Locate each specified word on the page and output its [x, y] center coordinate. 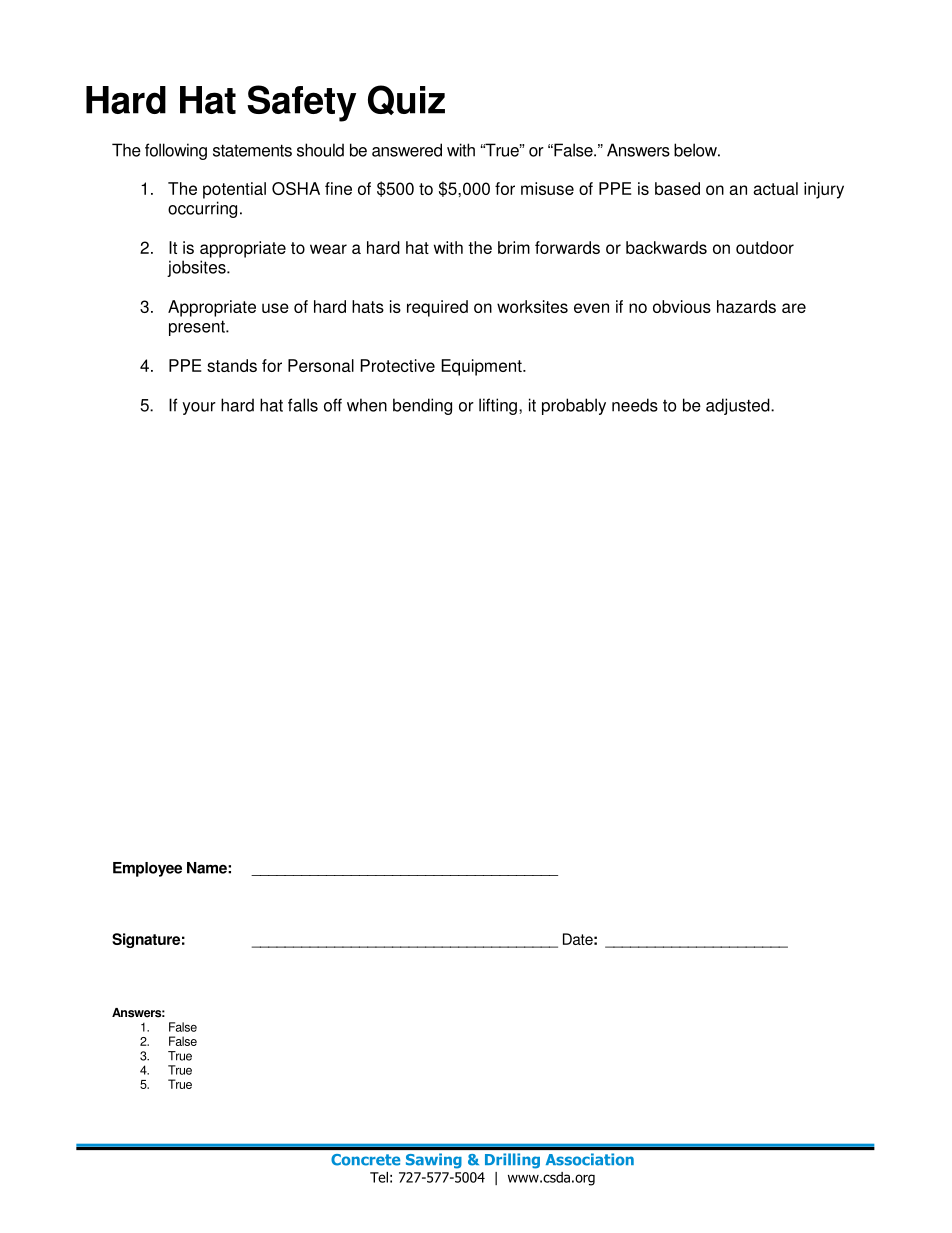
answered [407, 150]
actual [775, 188]
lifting [498, 406]
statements [252, 150]
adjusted [739, 406]
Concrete [365, 1160]
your [199, 408]
